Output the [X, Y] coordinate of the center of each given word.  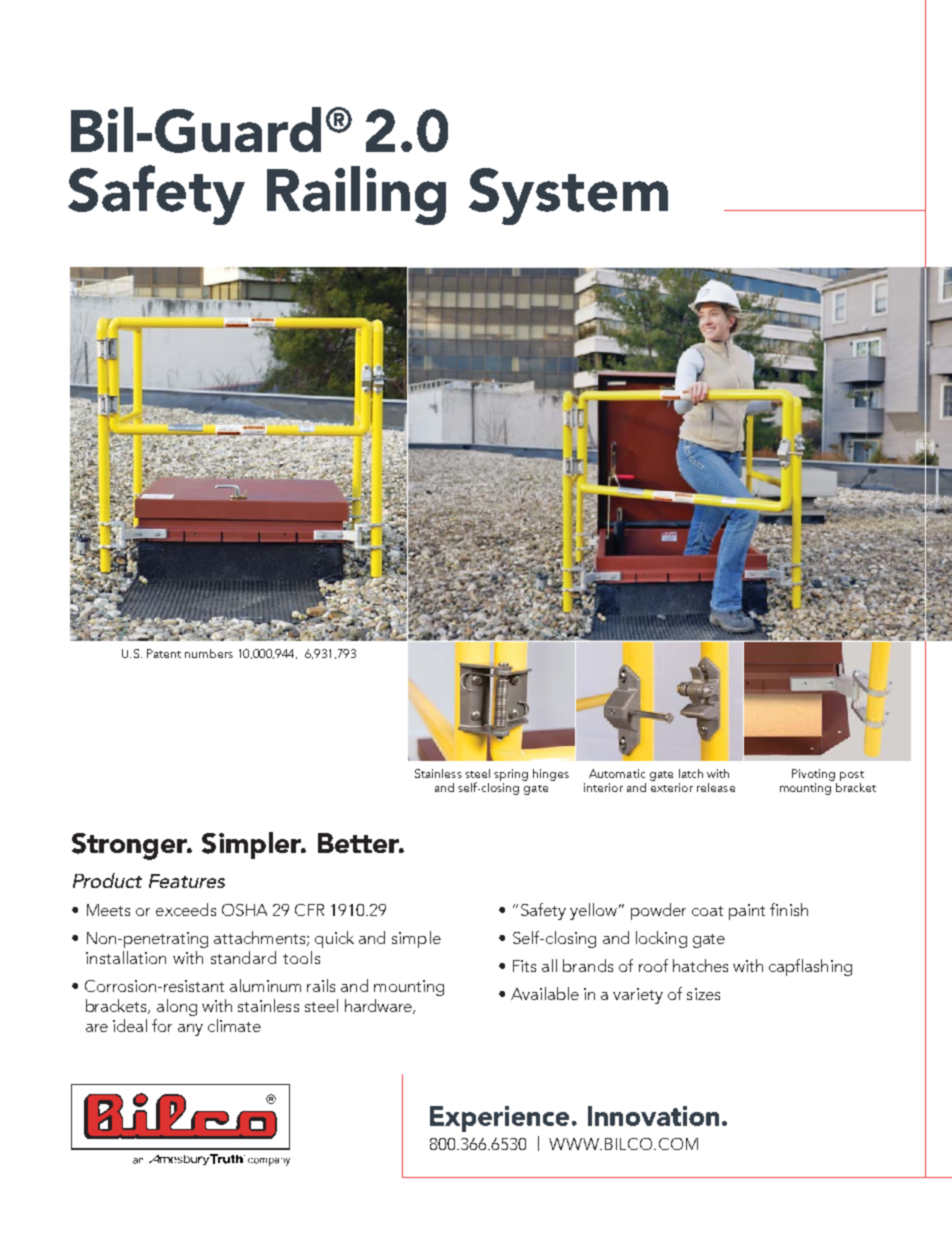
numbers [209, 653]
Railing [356, 195]
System [568, 196]
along [177, 1007]
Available [545, 993]
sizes [703, 994]
